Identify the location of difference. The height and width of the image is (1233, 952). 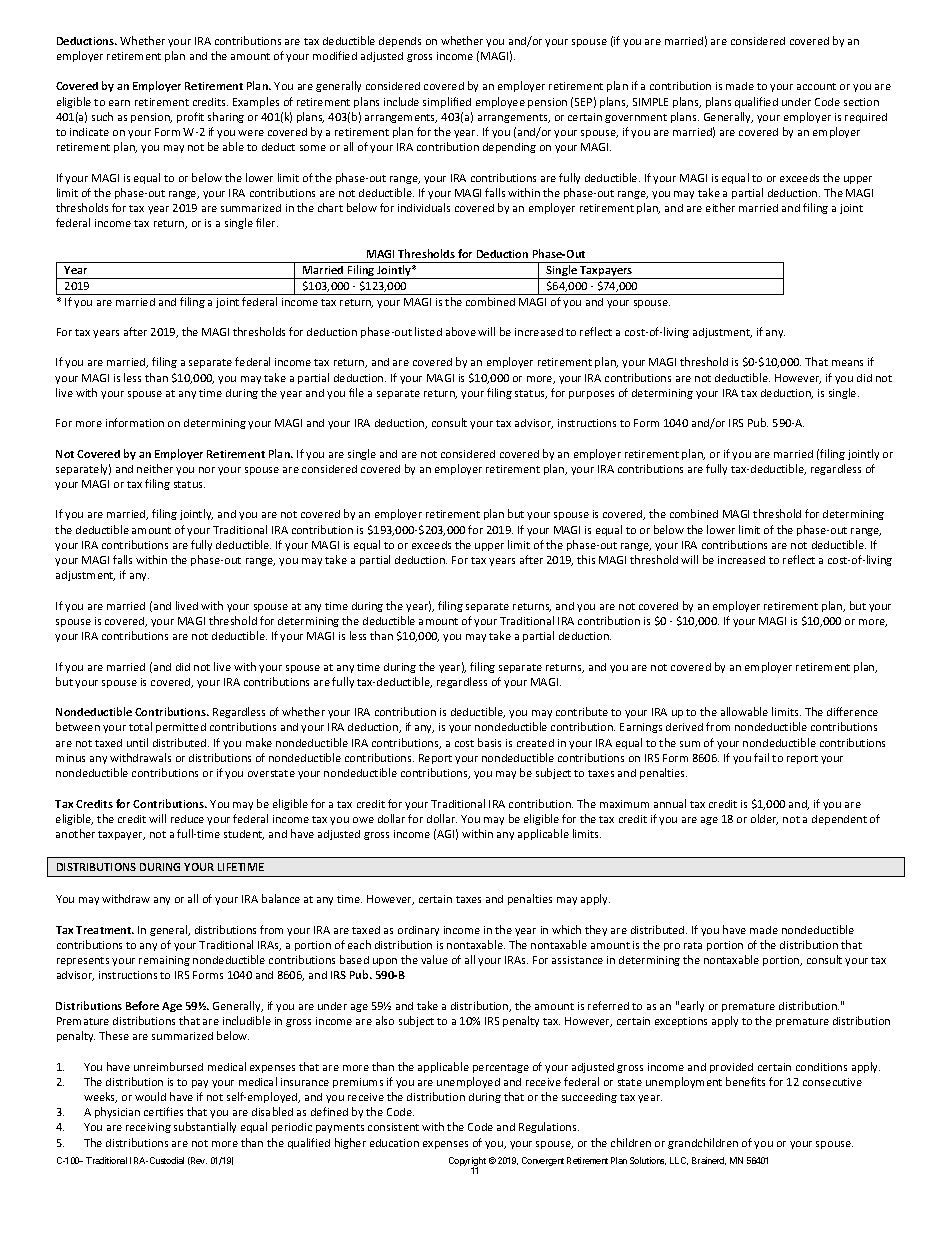
(852, 711).
